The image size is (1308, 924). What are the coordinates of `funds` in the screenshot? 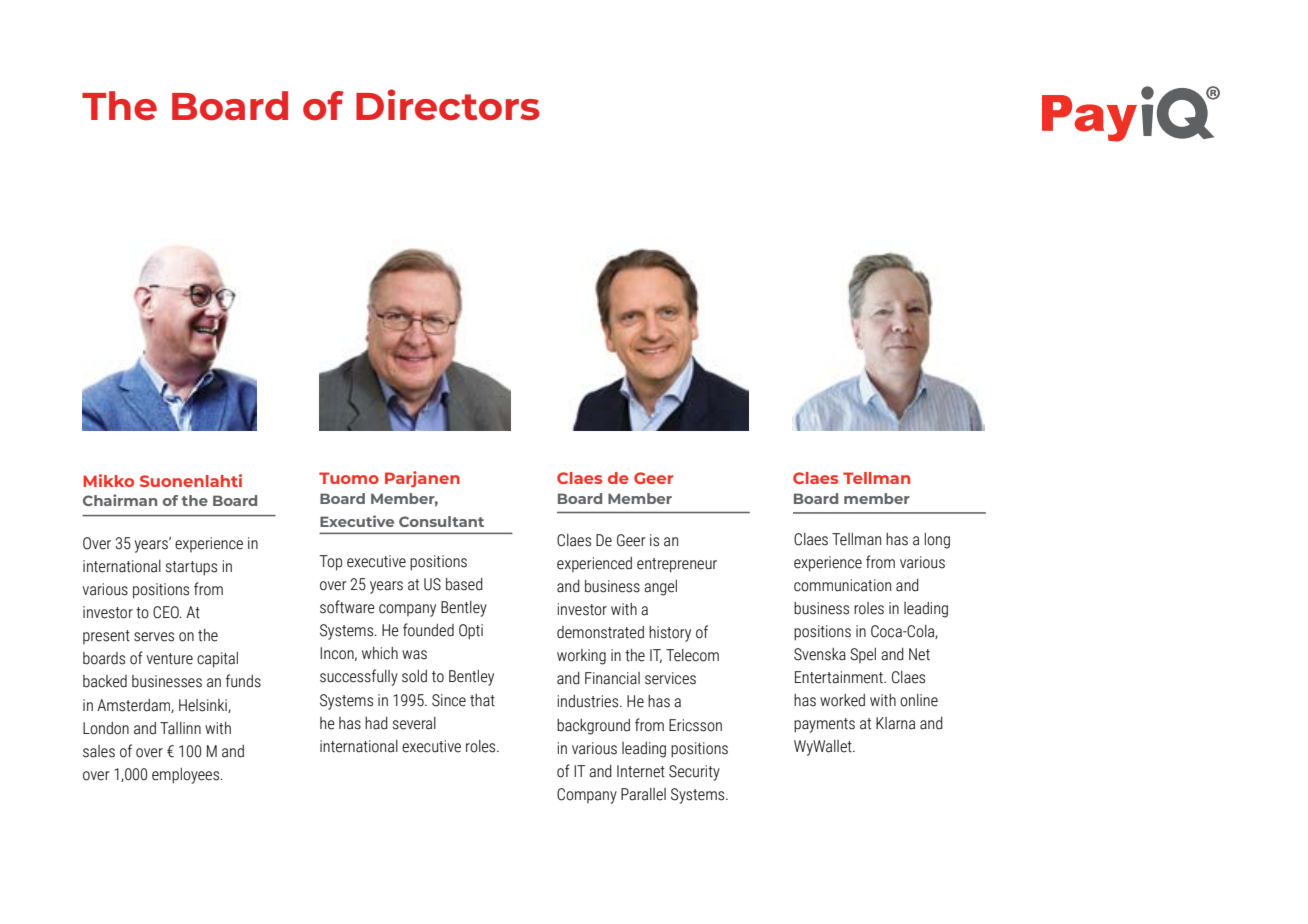 It's located at (243, 681).
